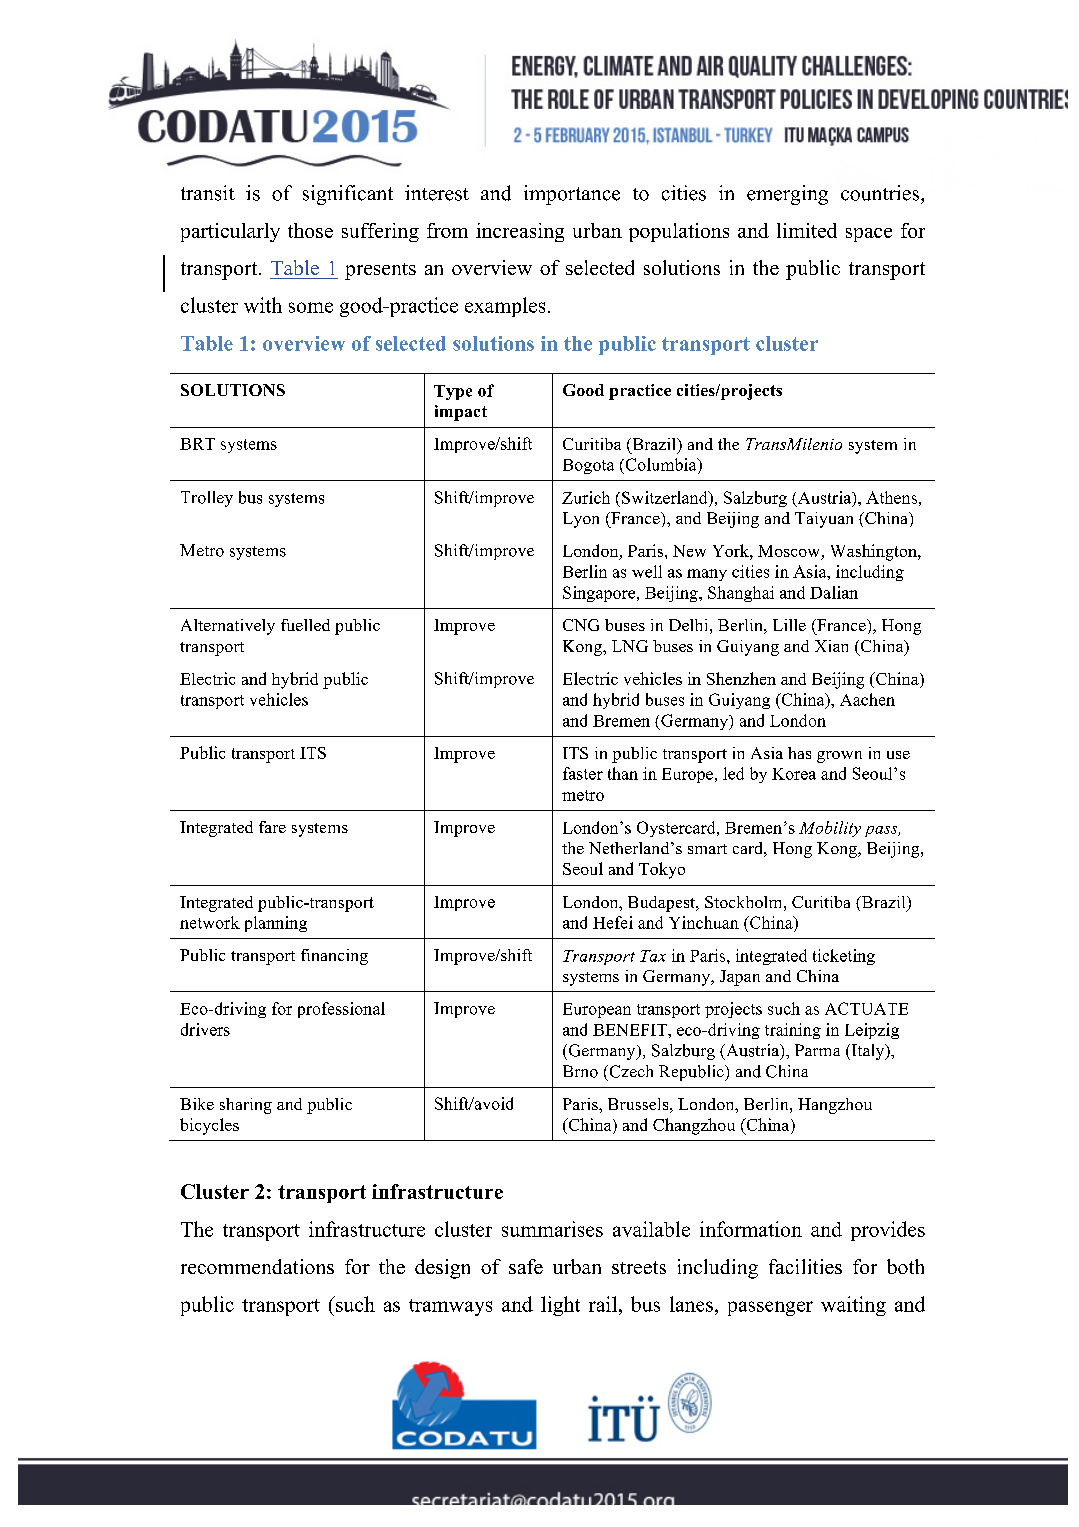  I want to click on planning, so click(276, 924).
